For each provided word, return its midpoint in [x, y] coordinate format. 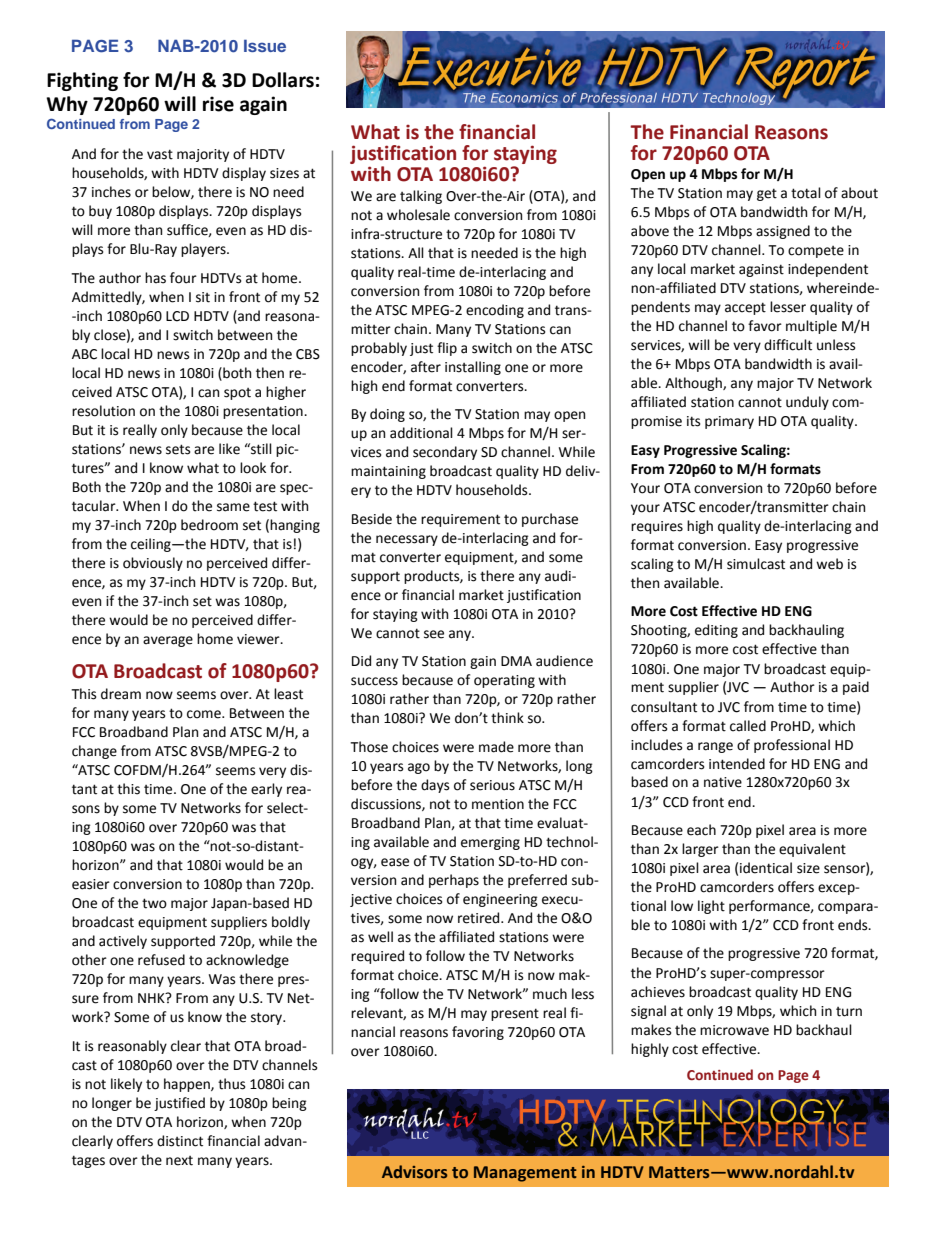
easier [91, 884]
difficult [788, 345]
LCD [177, 316]
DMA [516, 661]
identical [766, 868]
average [168, 641]
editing [716, 631]
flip [447, 349]
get [767, 194]
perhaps [454, 881]
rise [218, 104]
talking [421, 197]
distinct [180, 1141]
